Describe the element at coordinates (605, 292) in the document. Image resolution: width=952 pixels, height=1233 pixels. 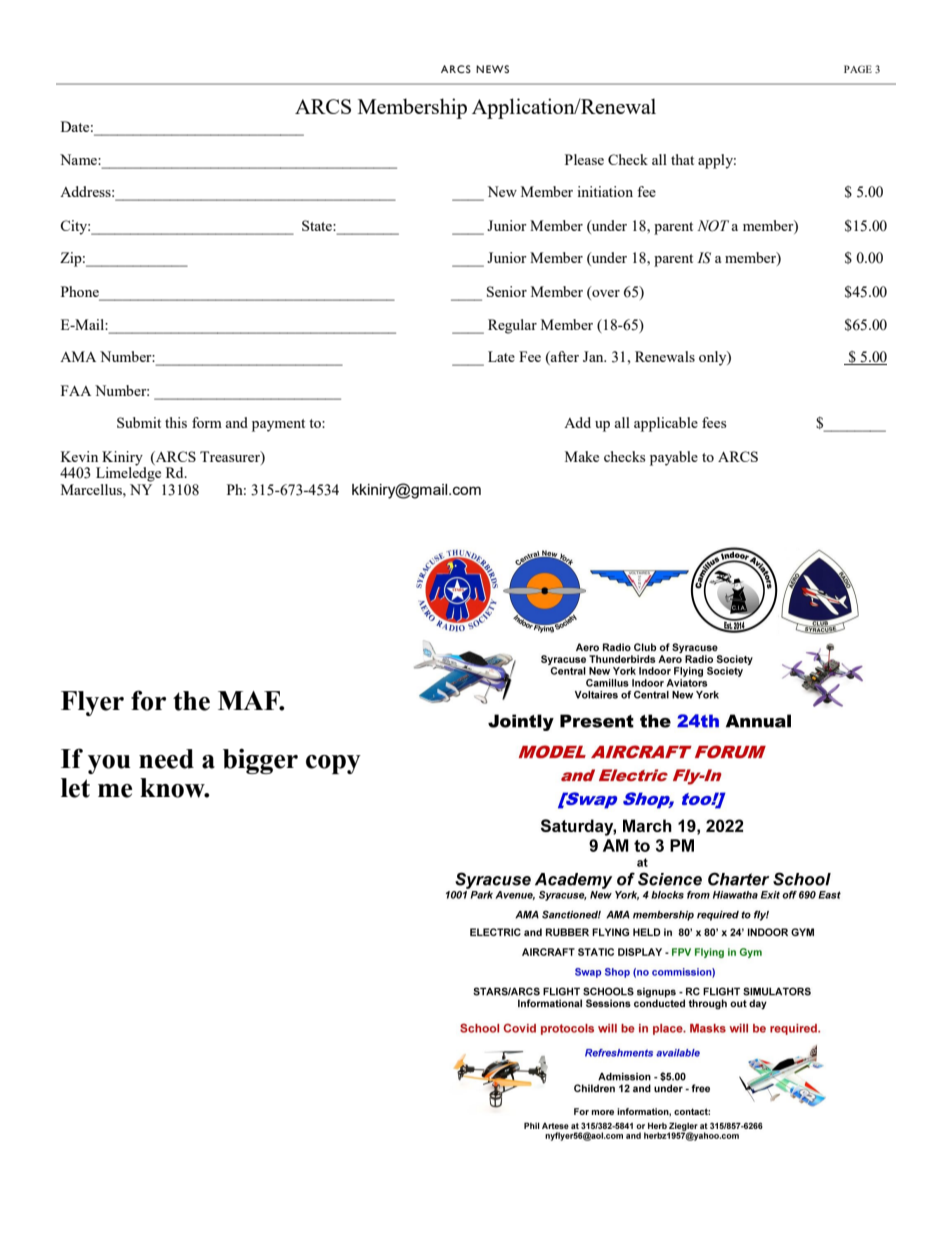
I see `over` at that location.
